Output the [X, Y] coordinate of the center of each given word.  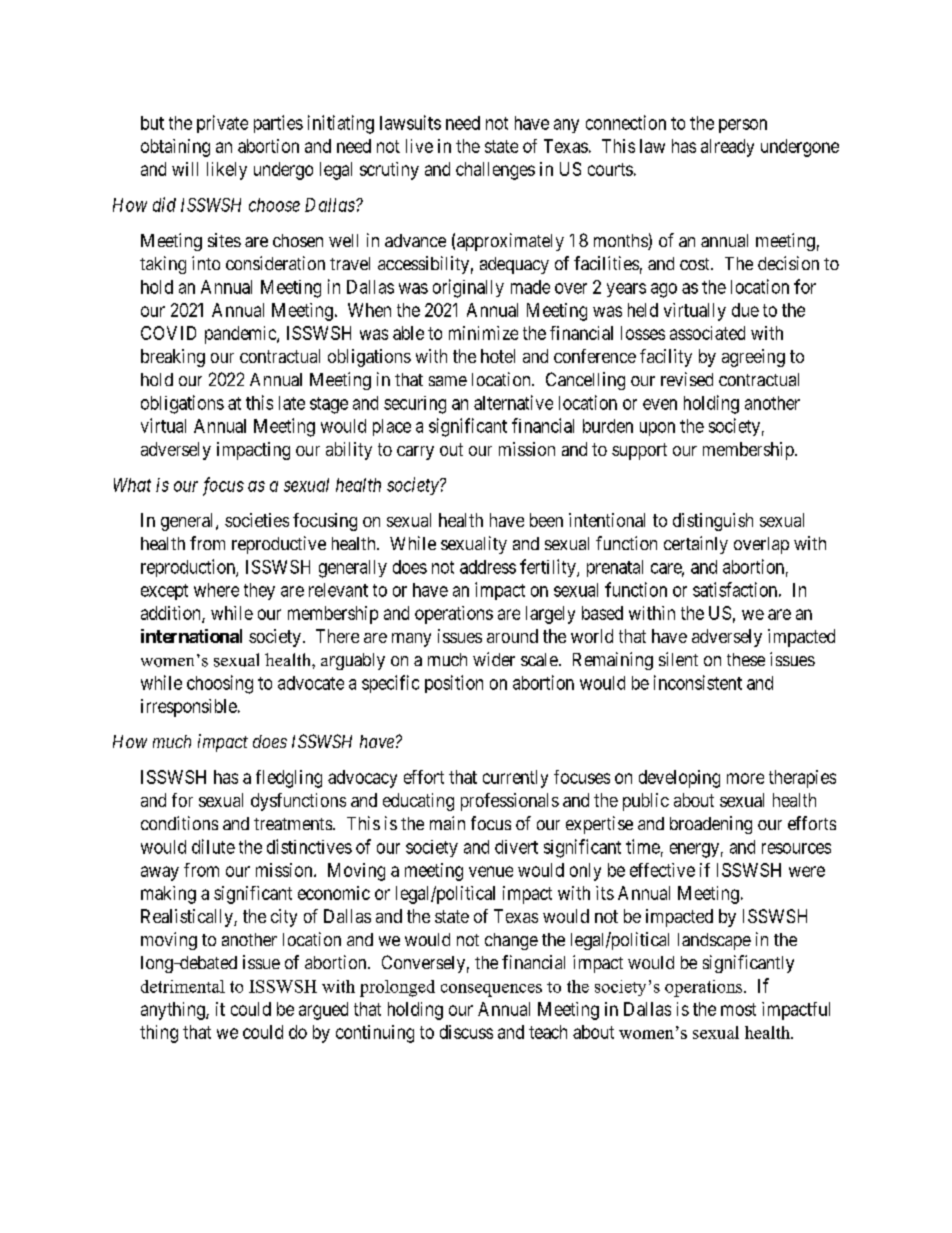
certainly [696, 545]
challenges [495, 171]
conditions [179, 823]
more [745, 778]
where [216, 590]
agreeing [753, 358]
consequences [491, 990]
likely [227, 171]
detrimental [183, 986]
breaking [173, 358]
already [727, 148]
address [488, 567]
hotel [498, 356]
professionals [510, 802]
